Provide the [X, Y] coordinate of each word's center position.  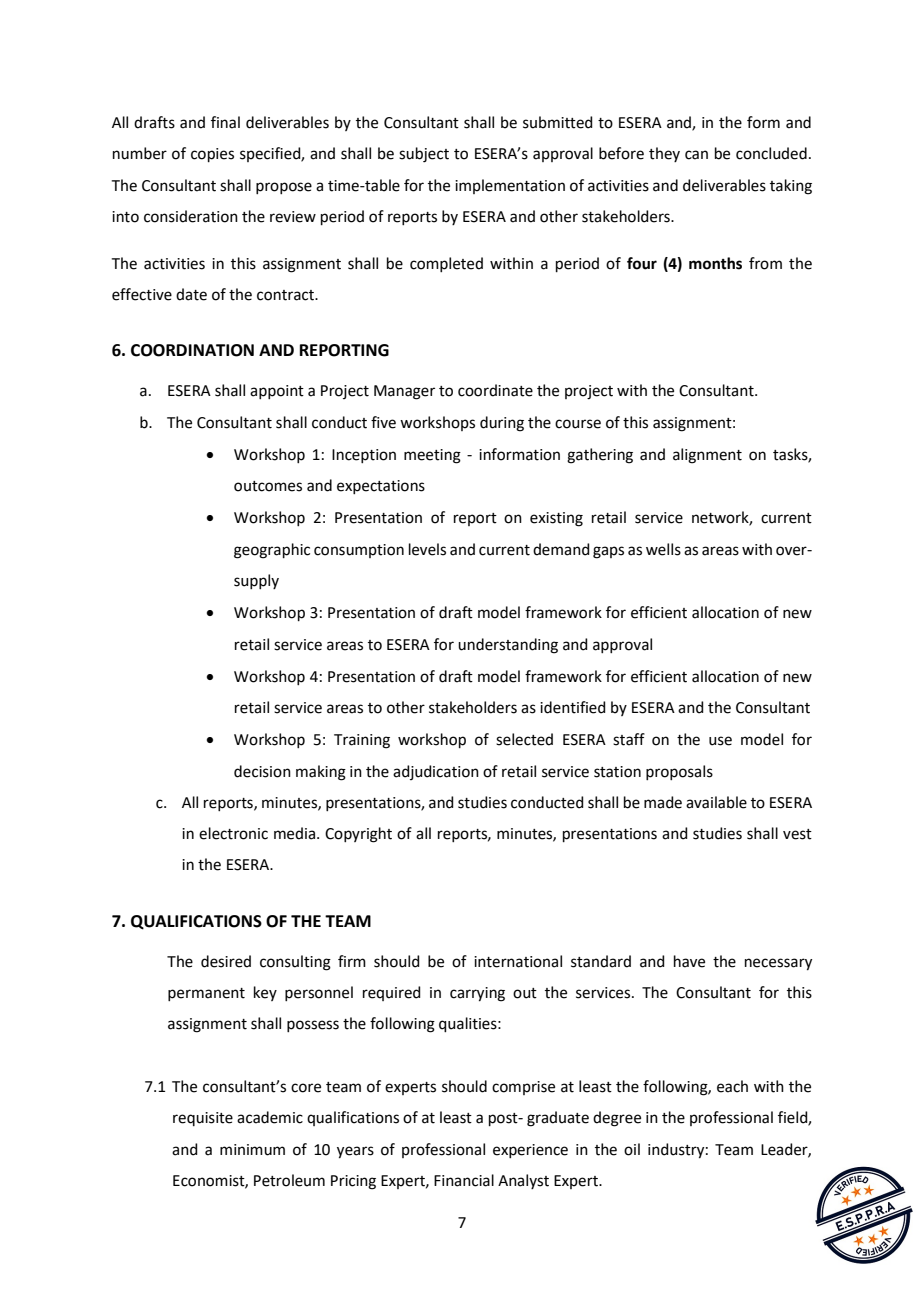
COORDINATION [192, 350]
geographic [272, 551]
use [720, 741]
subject [424, 155]
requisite [203, 1119]
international [518, 961]
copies [212, 155]
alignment [707, 456]
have [689, 961]
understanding [508, 646]
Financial [464, 1180]
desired [226, 961]
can [696, 155]
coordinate [495, 390]
